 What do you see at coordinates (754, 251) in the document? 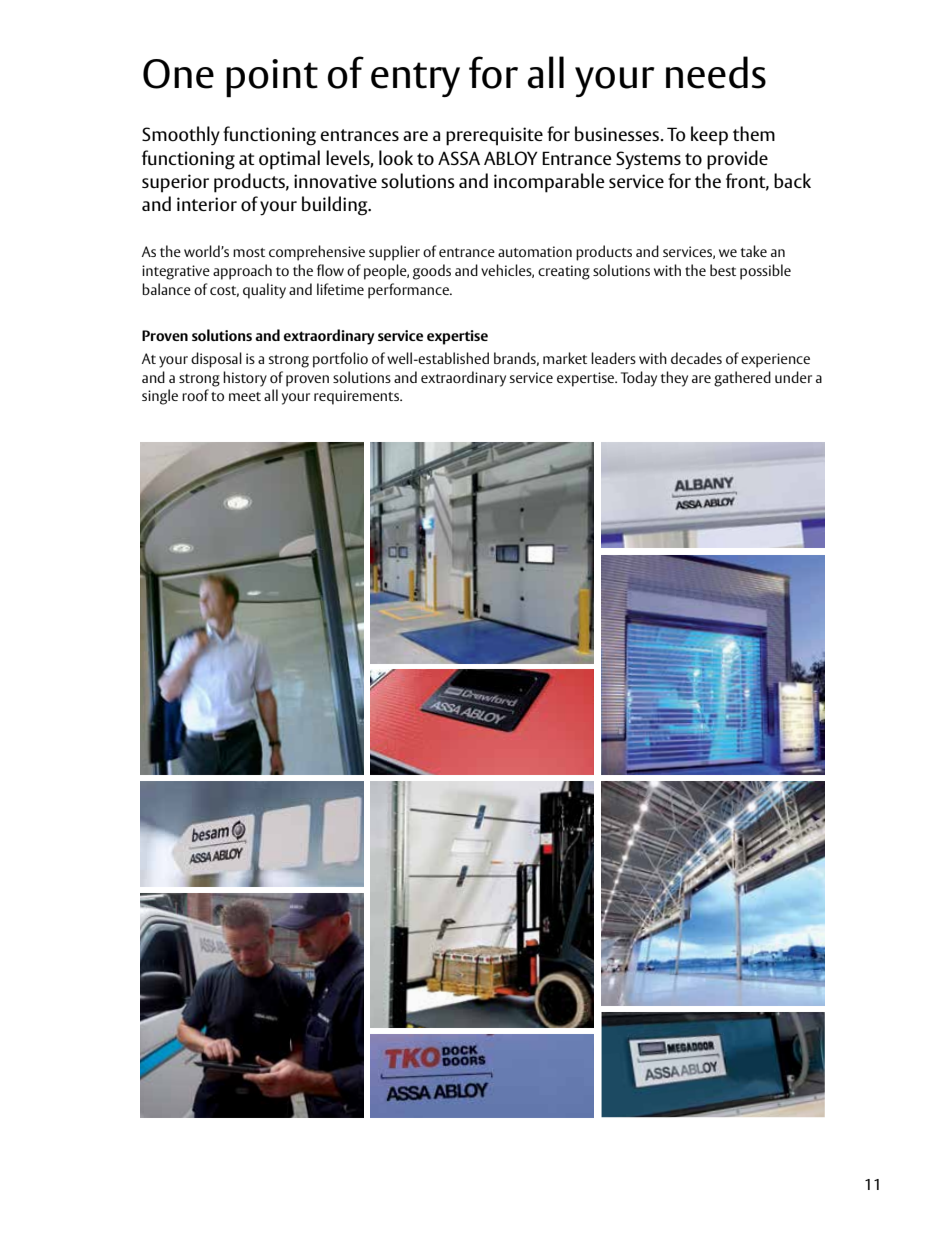
I see `take` at bounding box center [754, 251].
